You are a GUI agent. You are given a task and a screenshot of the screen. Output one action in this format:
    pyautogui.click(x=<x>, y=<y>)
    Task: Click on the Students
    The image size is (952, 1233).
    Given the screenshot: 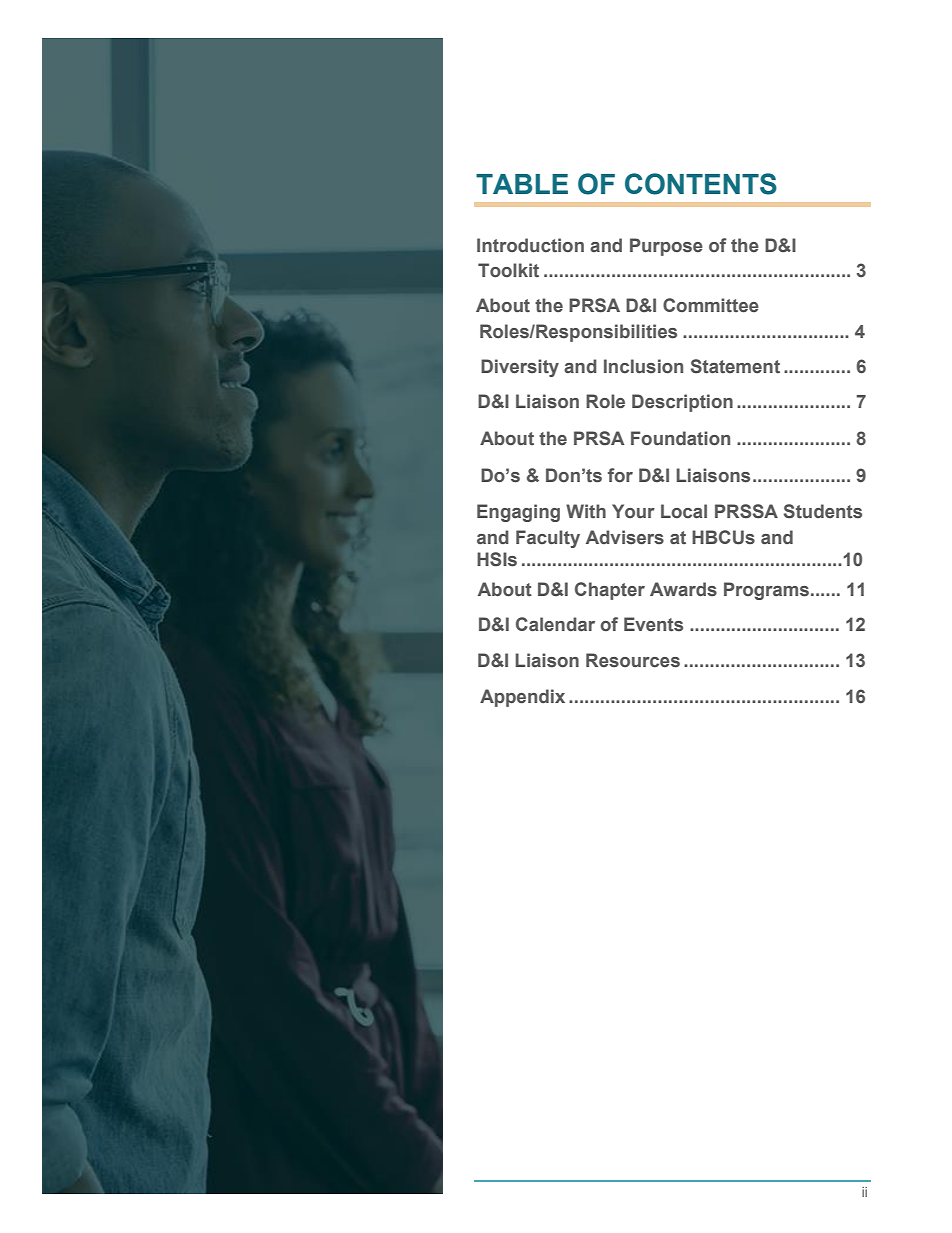 What is the action you would take?
    pyautogui.click(x=823, y=511)
